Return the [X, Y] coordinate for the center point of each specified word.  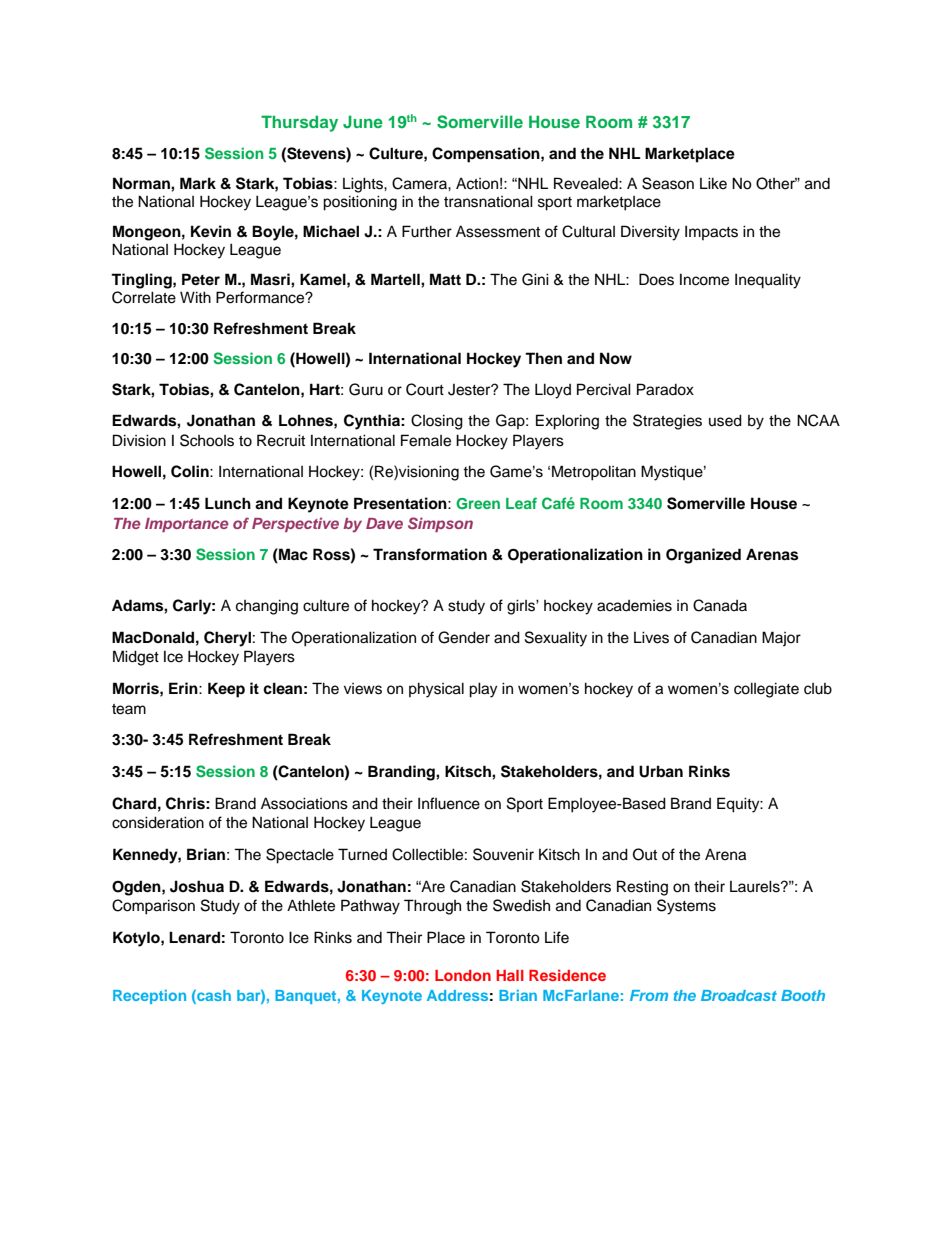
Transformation [430, 554]
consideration [158, 822]
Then [543, 358]
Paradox [665, 389]
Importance [186, 525]
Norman [142, 183]
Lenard [194, 937]
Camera [420, 183]
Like [713, 183]
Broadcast [739, 995]
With [195, 297]
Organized [703, 556]
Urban [661, 771]
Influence [449, 803]
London [463, 975]
